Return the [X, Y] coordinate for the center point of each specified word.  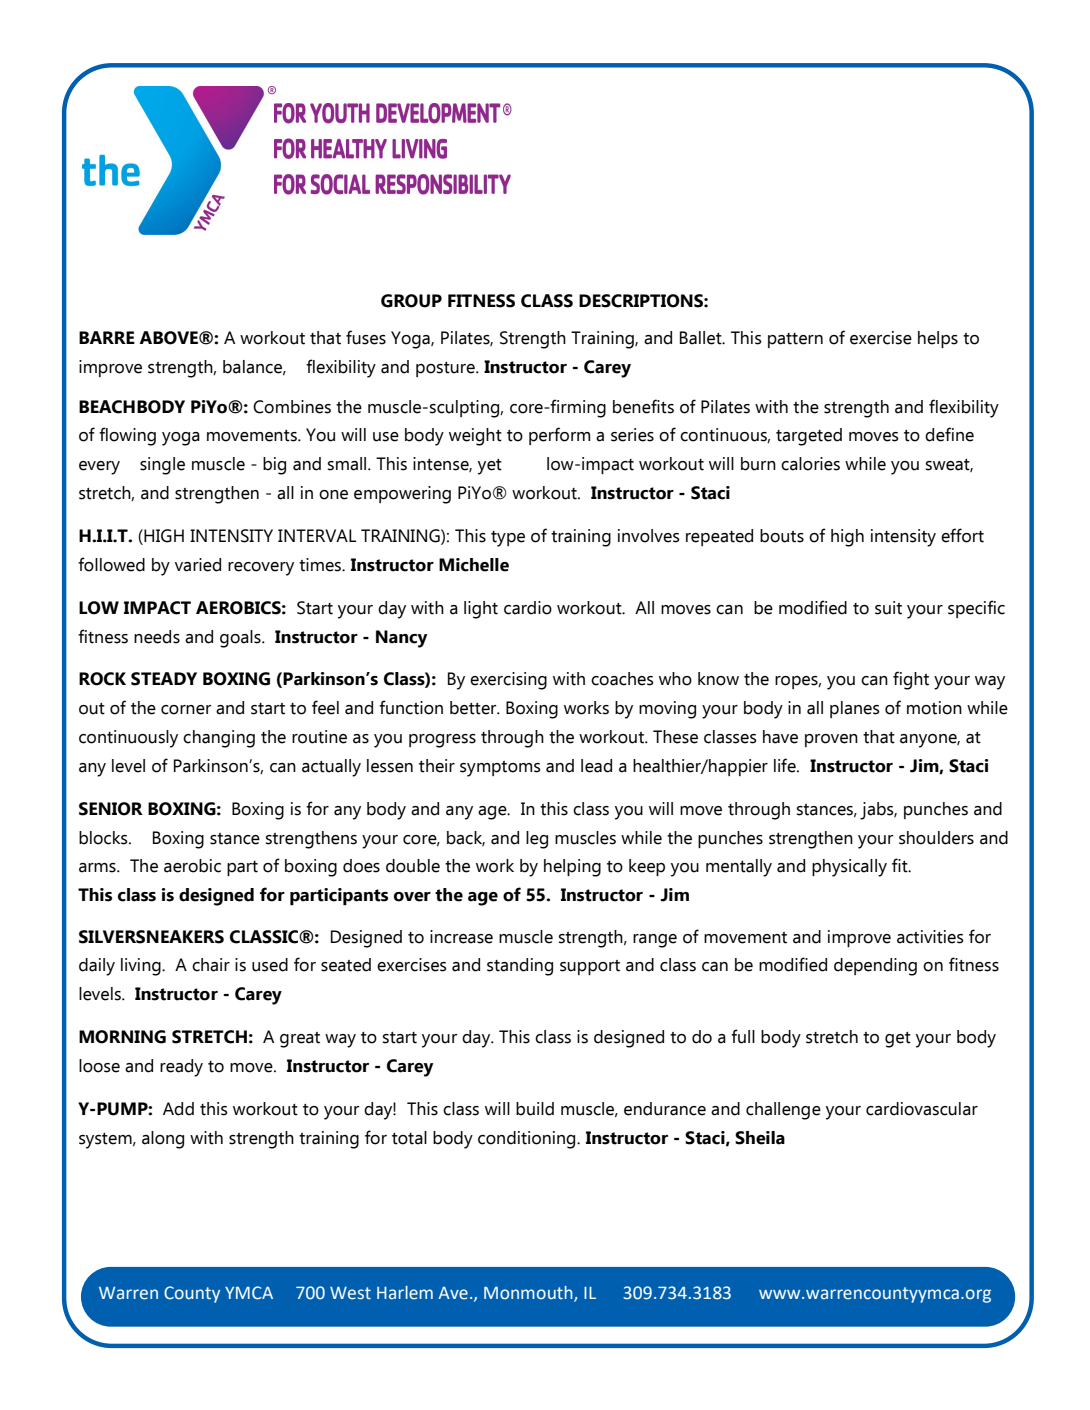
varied [198, 565]
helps [938, 339]
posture [446, 369]
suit [888, 608]
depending [875, 967]
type [508, 539]
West [350, 1293]
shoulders [936, 838]
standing [520, 967]
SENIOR [111, 809]
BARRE [107, 337]
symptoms [500, 769]
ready [181, 1068]
